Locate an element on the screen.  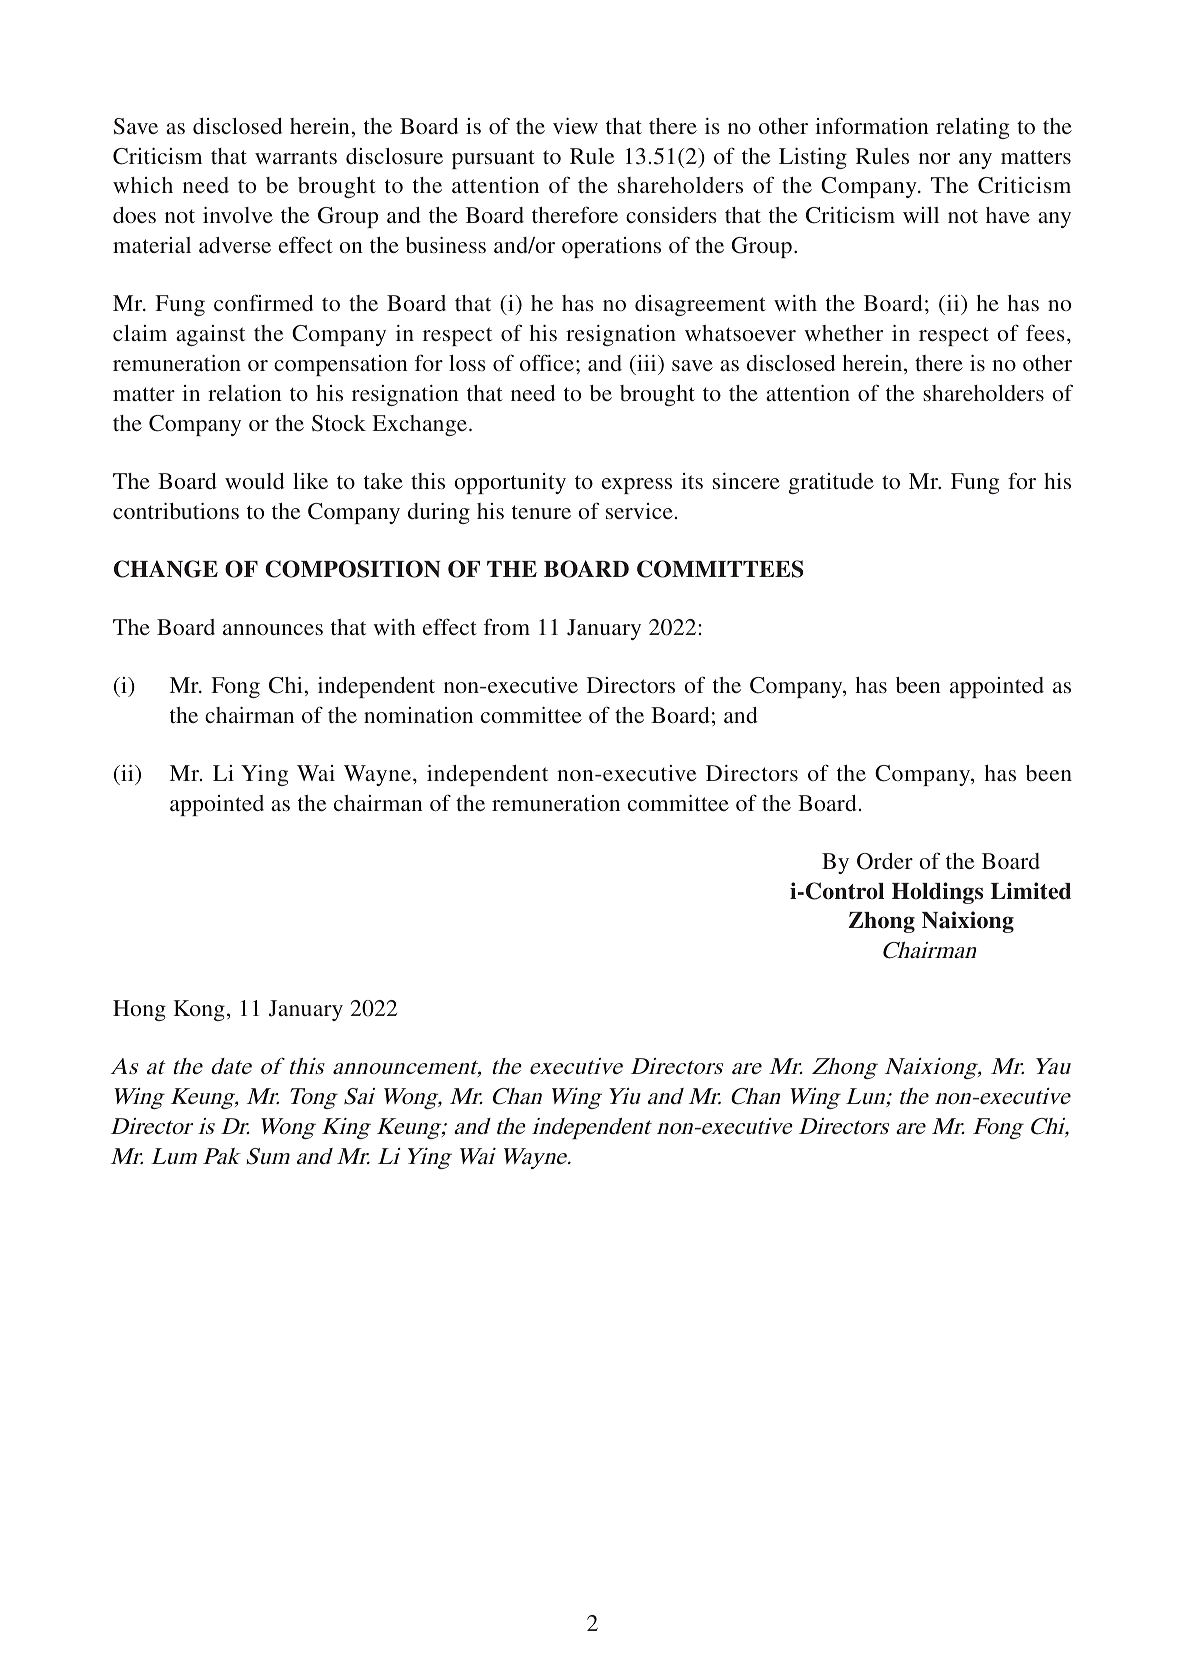
Kong is located at coordinates (199, 1010).
